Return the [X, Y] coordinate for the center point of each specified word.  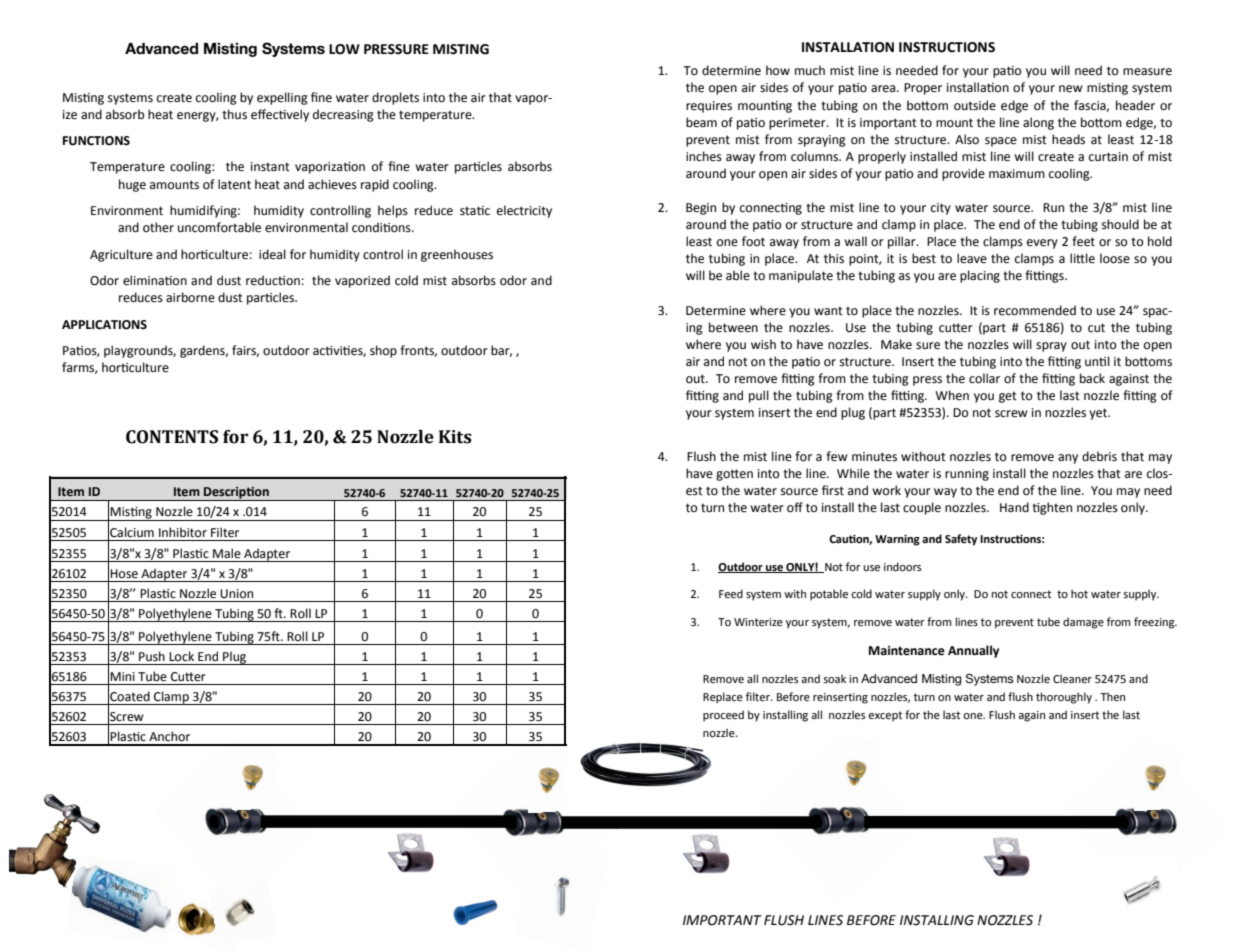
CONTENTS [172, 437]
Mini [122, 676]
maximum [1017, 173]
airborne [190, 297]
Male [227, 553]
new [1071, 89]
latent [234, 184]
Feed [731, 594]
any [1068, 459]
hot [1079, 594]
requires [709, 107]
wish [763, 344]
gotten [734, 475]
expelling [282, 98]
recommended [1035, 310]
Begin [701, 209]
